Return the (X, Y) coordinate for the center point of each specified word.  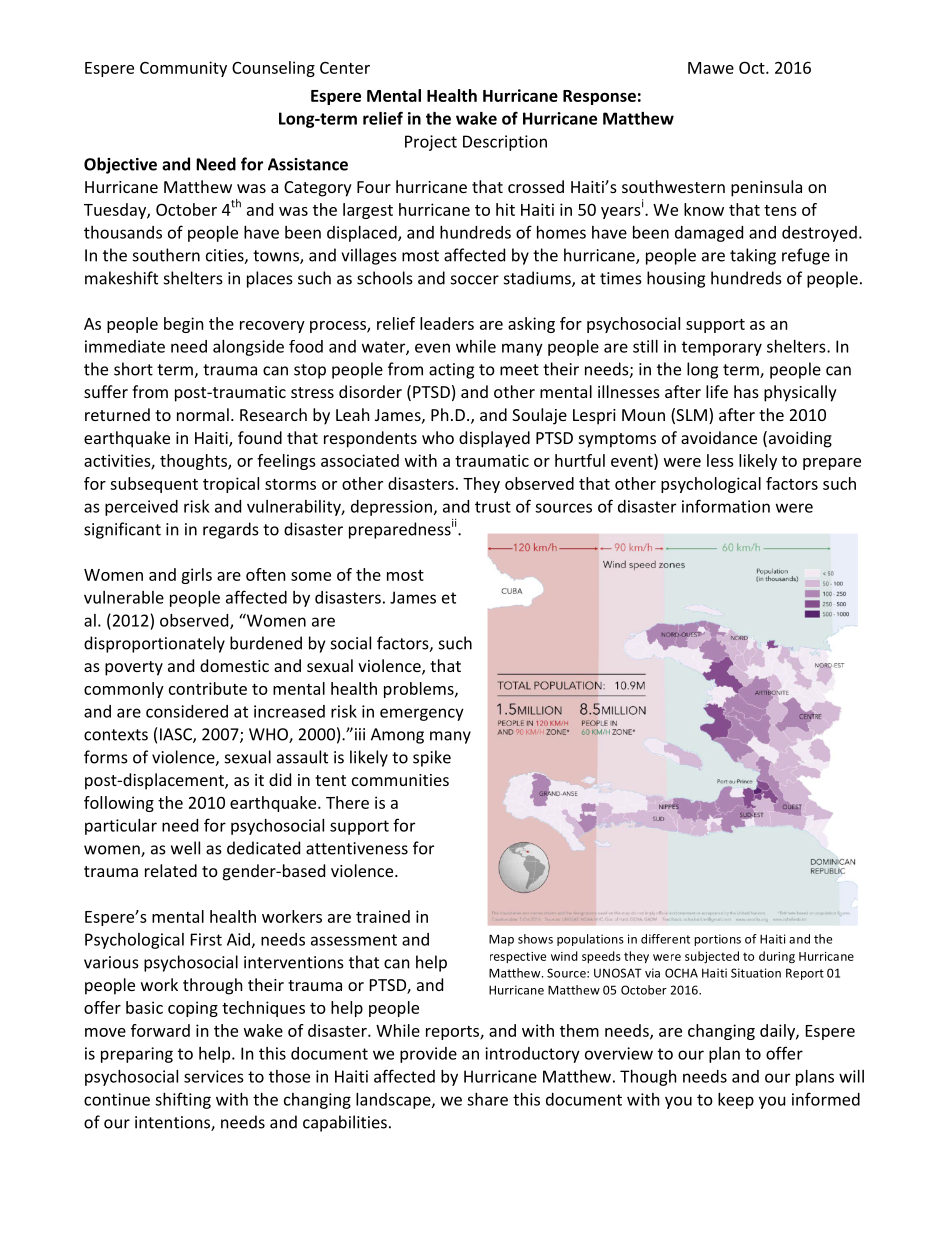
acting (451, 371)
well (185, 848)
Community (183, 69)
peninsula (766, 188)
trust (493, 507)
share (487, 1099)
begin (184, 325)
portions (717, 940)
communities (400, 780)
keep (736, 1101)
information (726, 506)
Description (505, 143)
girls (196, 576)
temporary (722, 348)
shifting (183, 1100)
